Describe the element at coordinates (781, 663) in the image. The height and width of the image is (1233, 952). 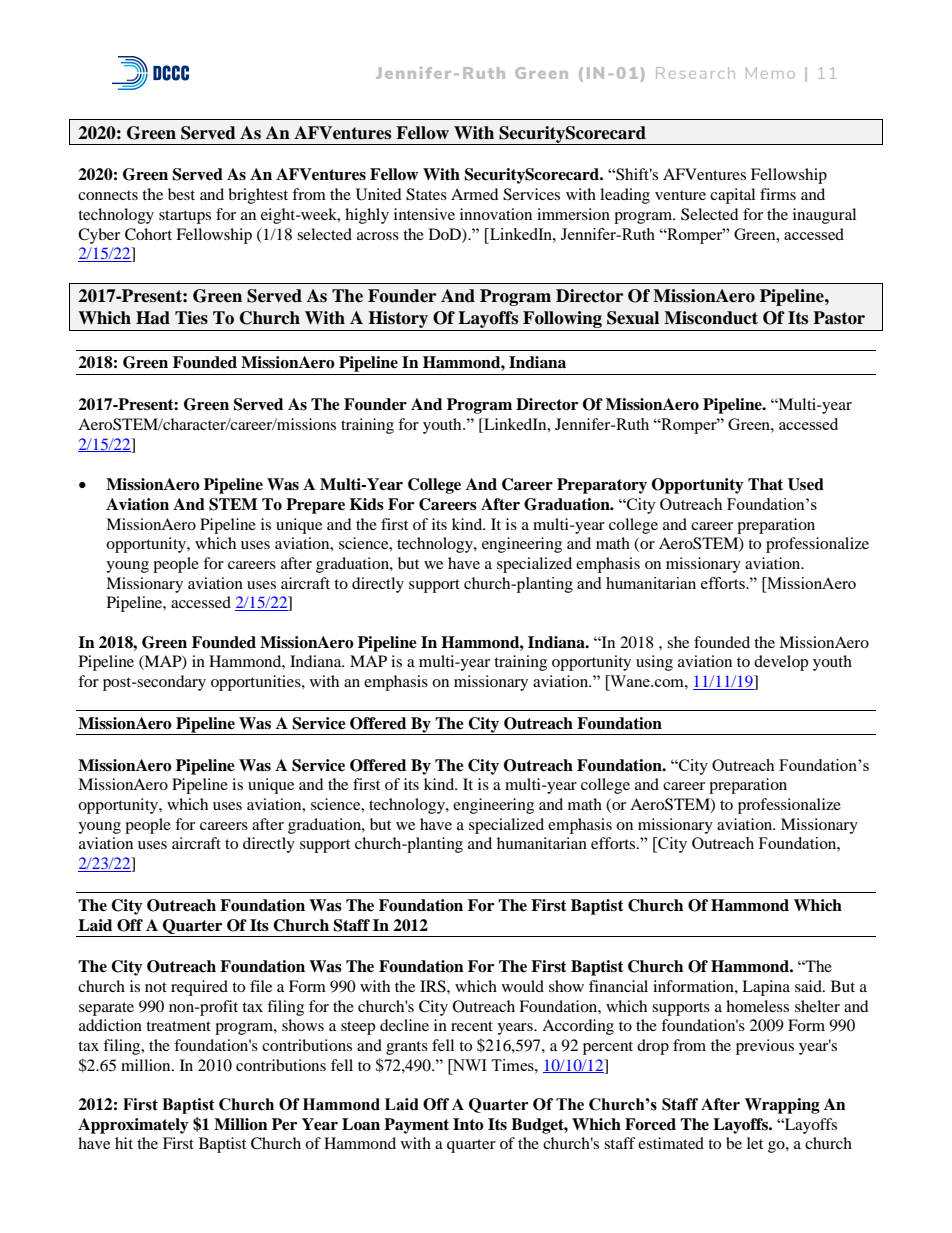
I see `develop` at that location.
